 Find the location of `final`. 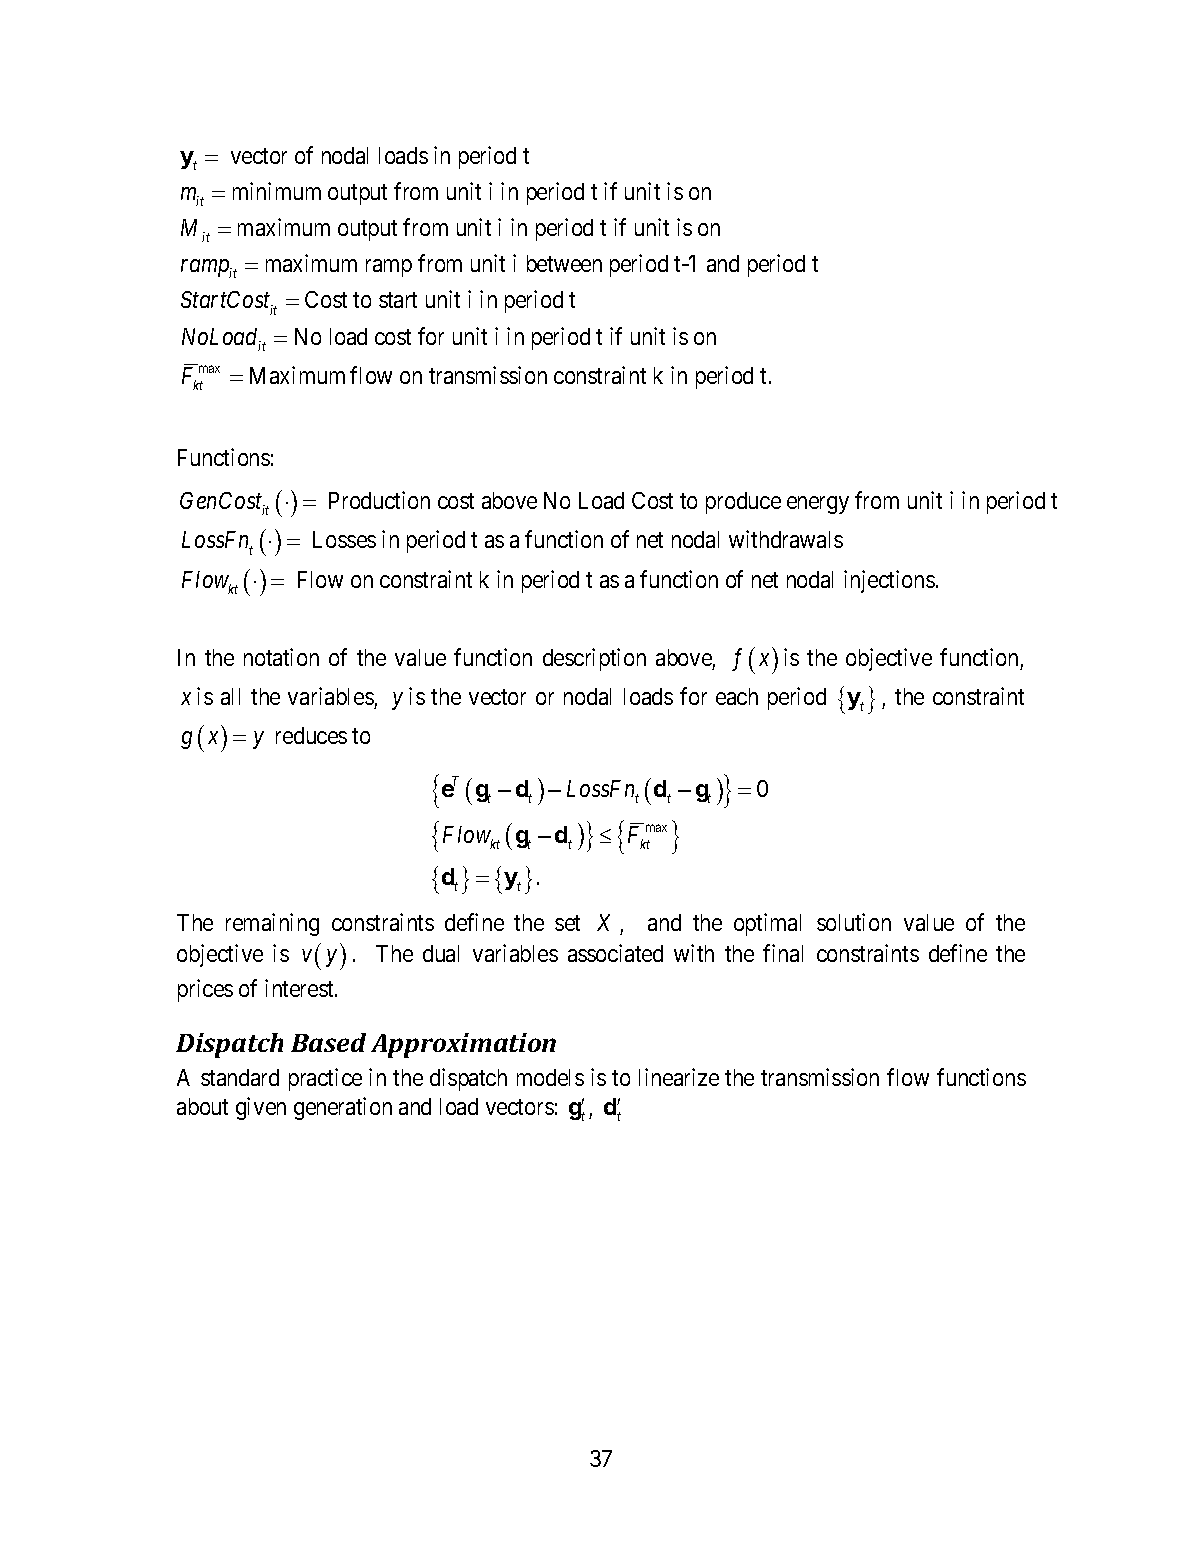

final is located at coordinates (783, 953).
